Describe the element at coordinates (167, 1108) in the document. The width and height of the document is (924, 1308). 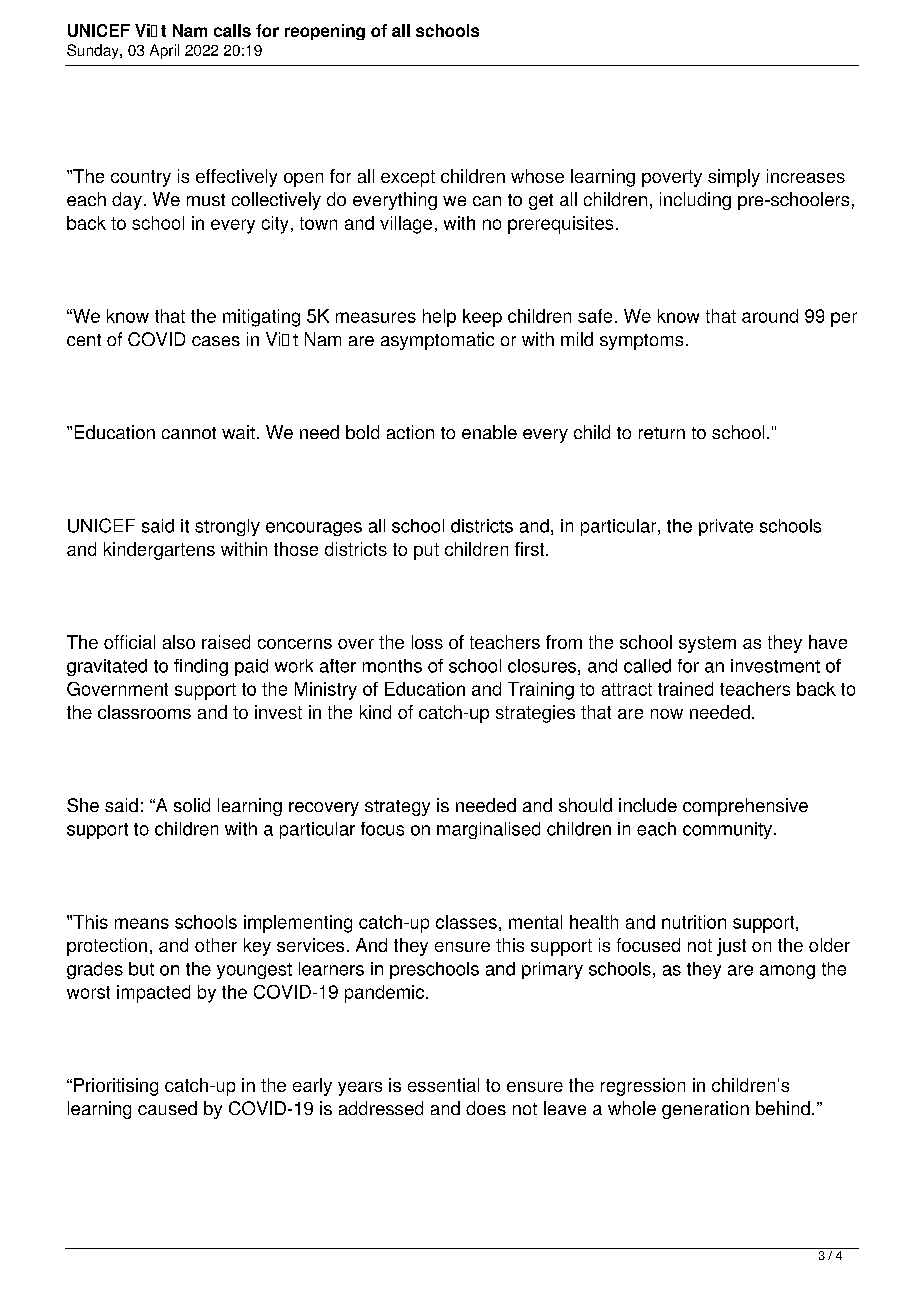
I see `caused` at that location.
